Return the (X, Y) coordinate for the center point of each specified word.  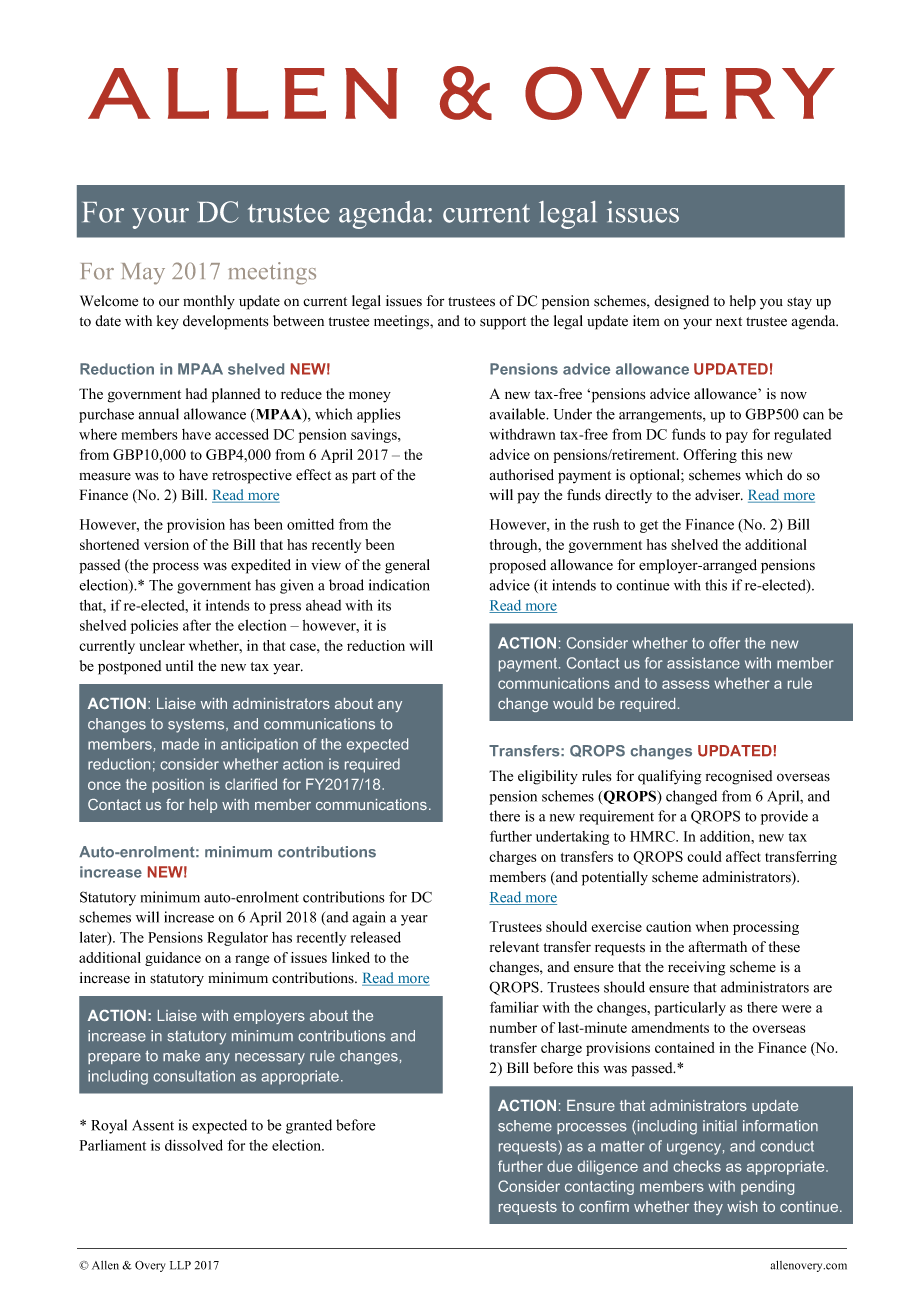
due (559, 1166)
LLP (180, 1265)
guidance (173, 959)
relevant (514, 947)
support (503, 323)
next (729, 321)
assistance (703, 663)
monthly (209, 302)
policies (154, 626)
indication (399, 585)
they (708, 1208)
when (712, 926)
